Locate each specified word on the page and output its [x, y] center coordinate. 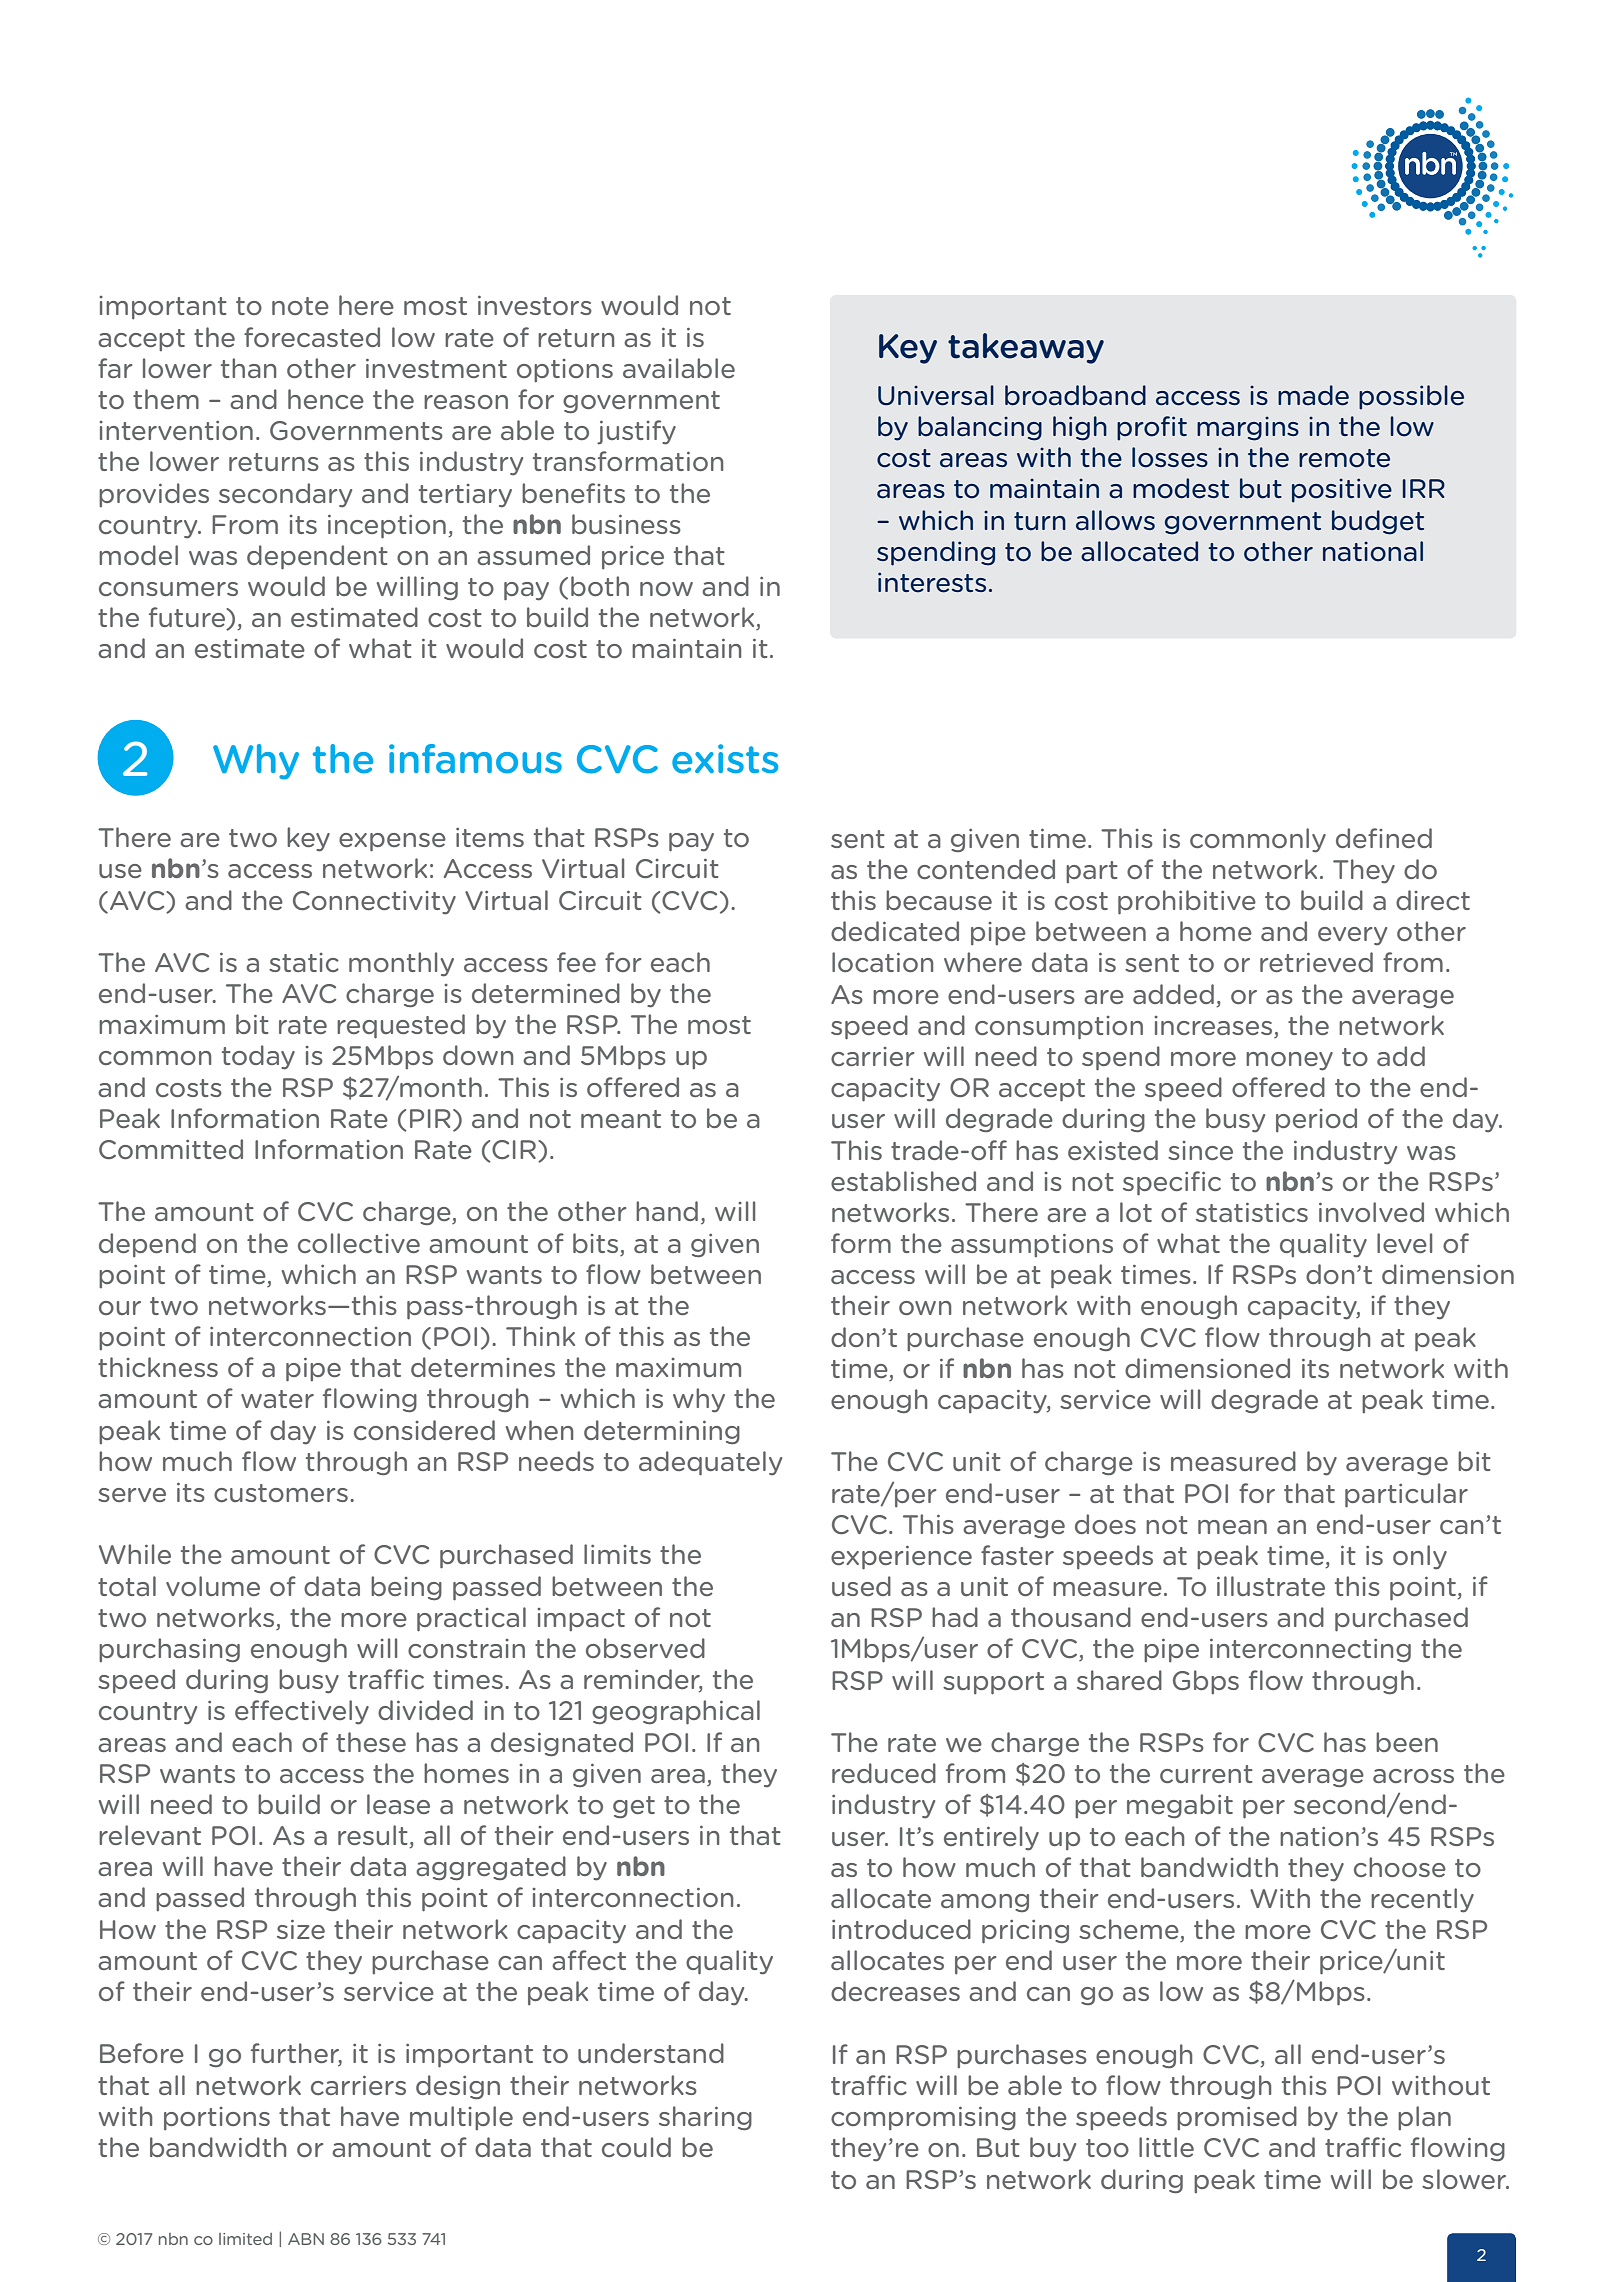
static [304, 962]
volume [213, 1586]
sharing [705, 2118]
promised [1237, 2118]
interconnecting [1310, 1650]
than [248, 368]
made [1313, 395]
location [882, 962]
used [861, 1586]
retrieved [1316, 962]
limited [245, 2239]
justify [636, 432]
